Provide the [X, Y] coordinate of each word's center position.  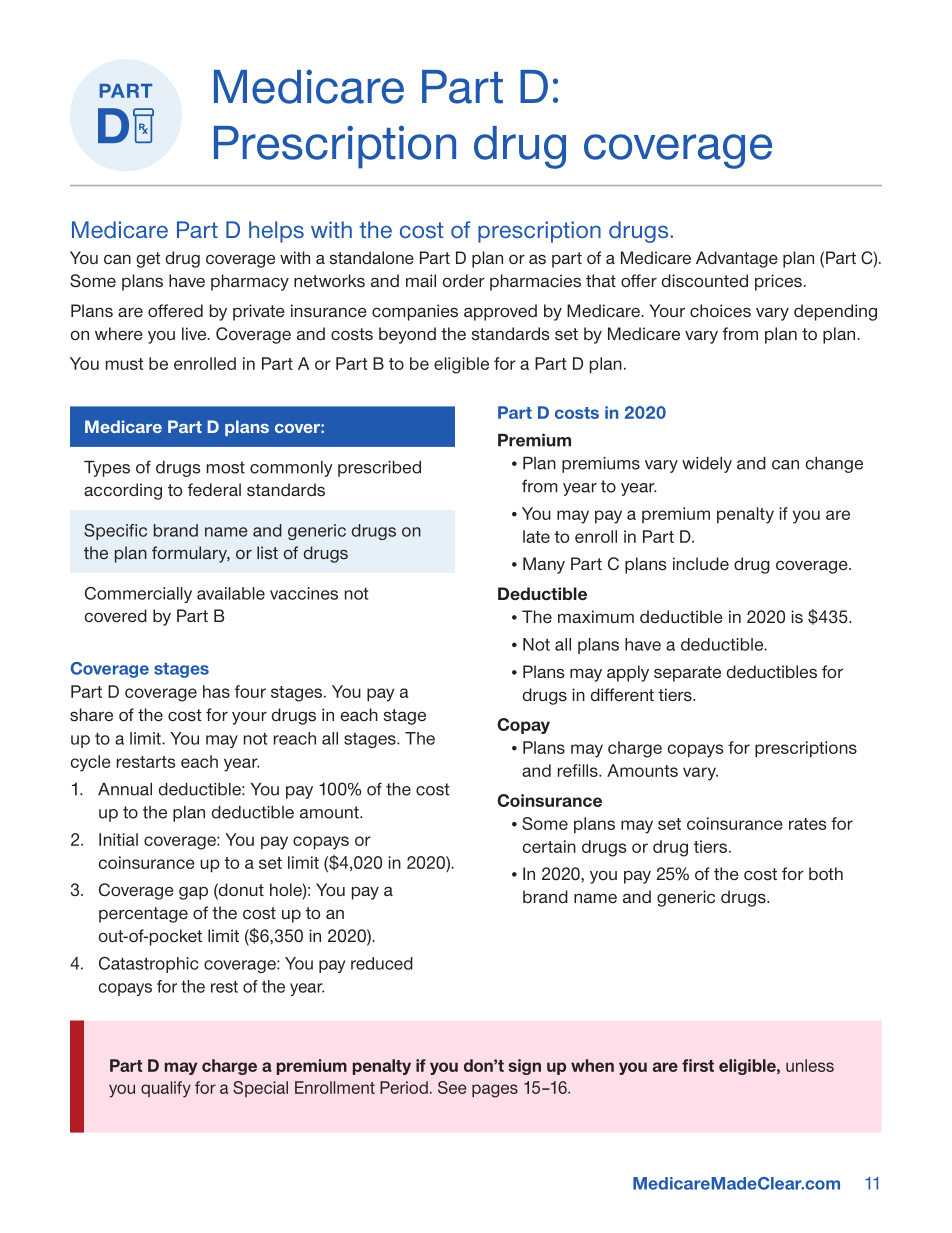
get [148, 260]
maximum [596, 616]
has [216, 691]
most [226, 467]
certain [549, 846]
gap [193, 893]
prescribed [379, 469]
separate [687, 674]
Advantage [737, 259]
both [826, 873]
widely [707, 465]
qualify [166, 1089]
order [464, 280]
